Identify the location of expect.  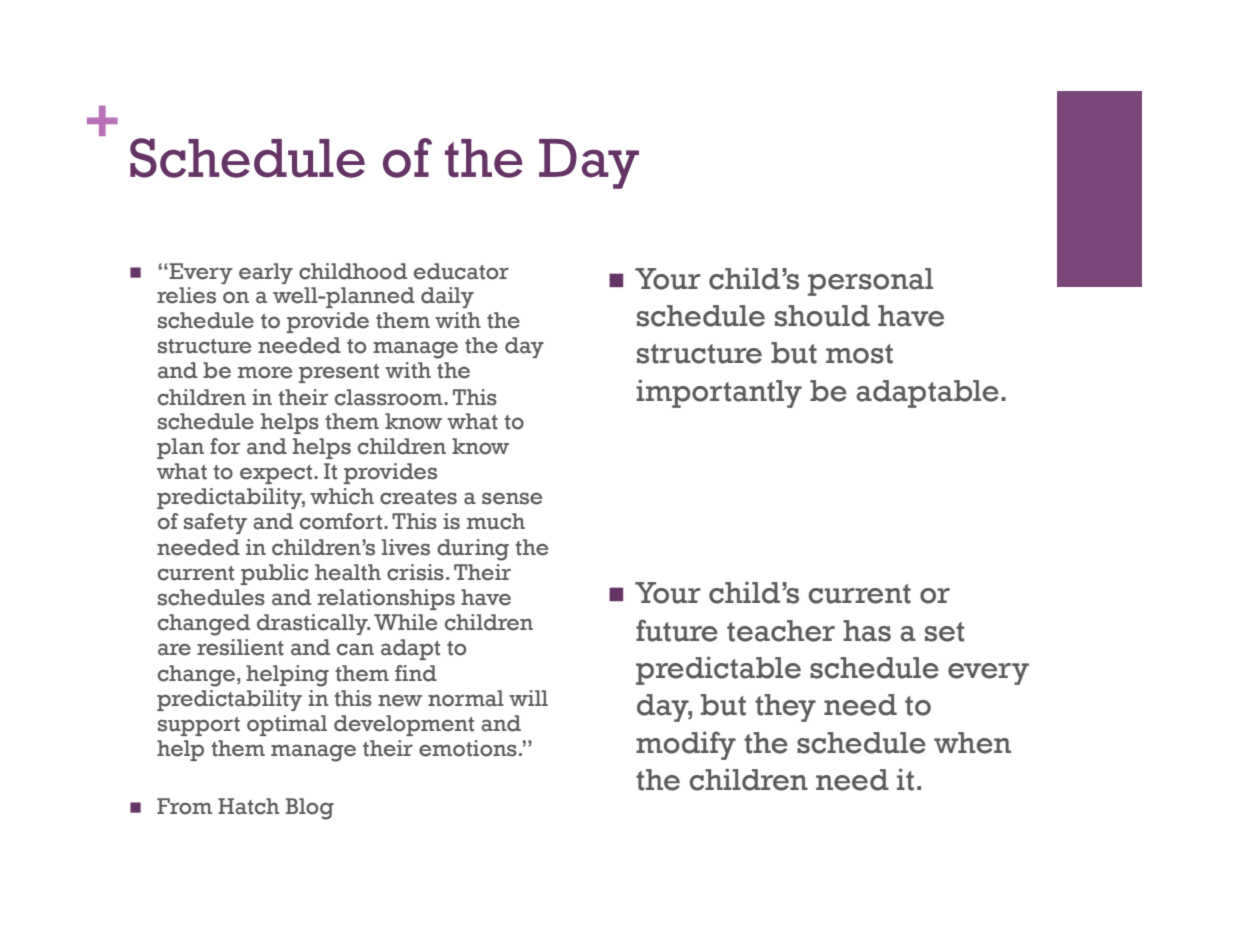
(277, 474).
